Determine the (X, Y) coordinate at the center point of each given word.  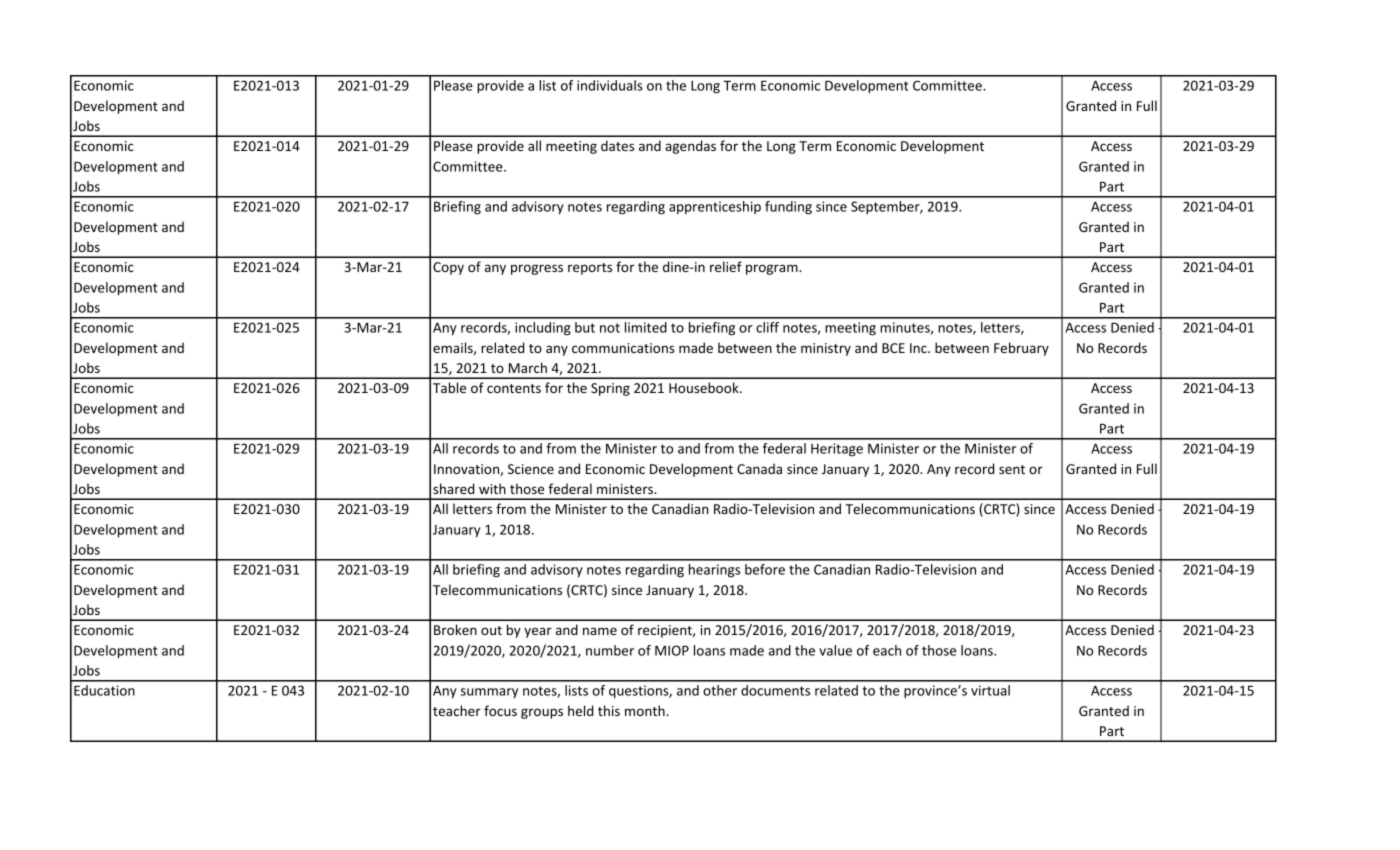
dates (617, 145)
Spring (610, 389)
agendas (690, 147)
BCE (893, 348)
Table (449, 387)
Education (104, 690)
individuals (610, 85)
